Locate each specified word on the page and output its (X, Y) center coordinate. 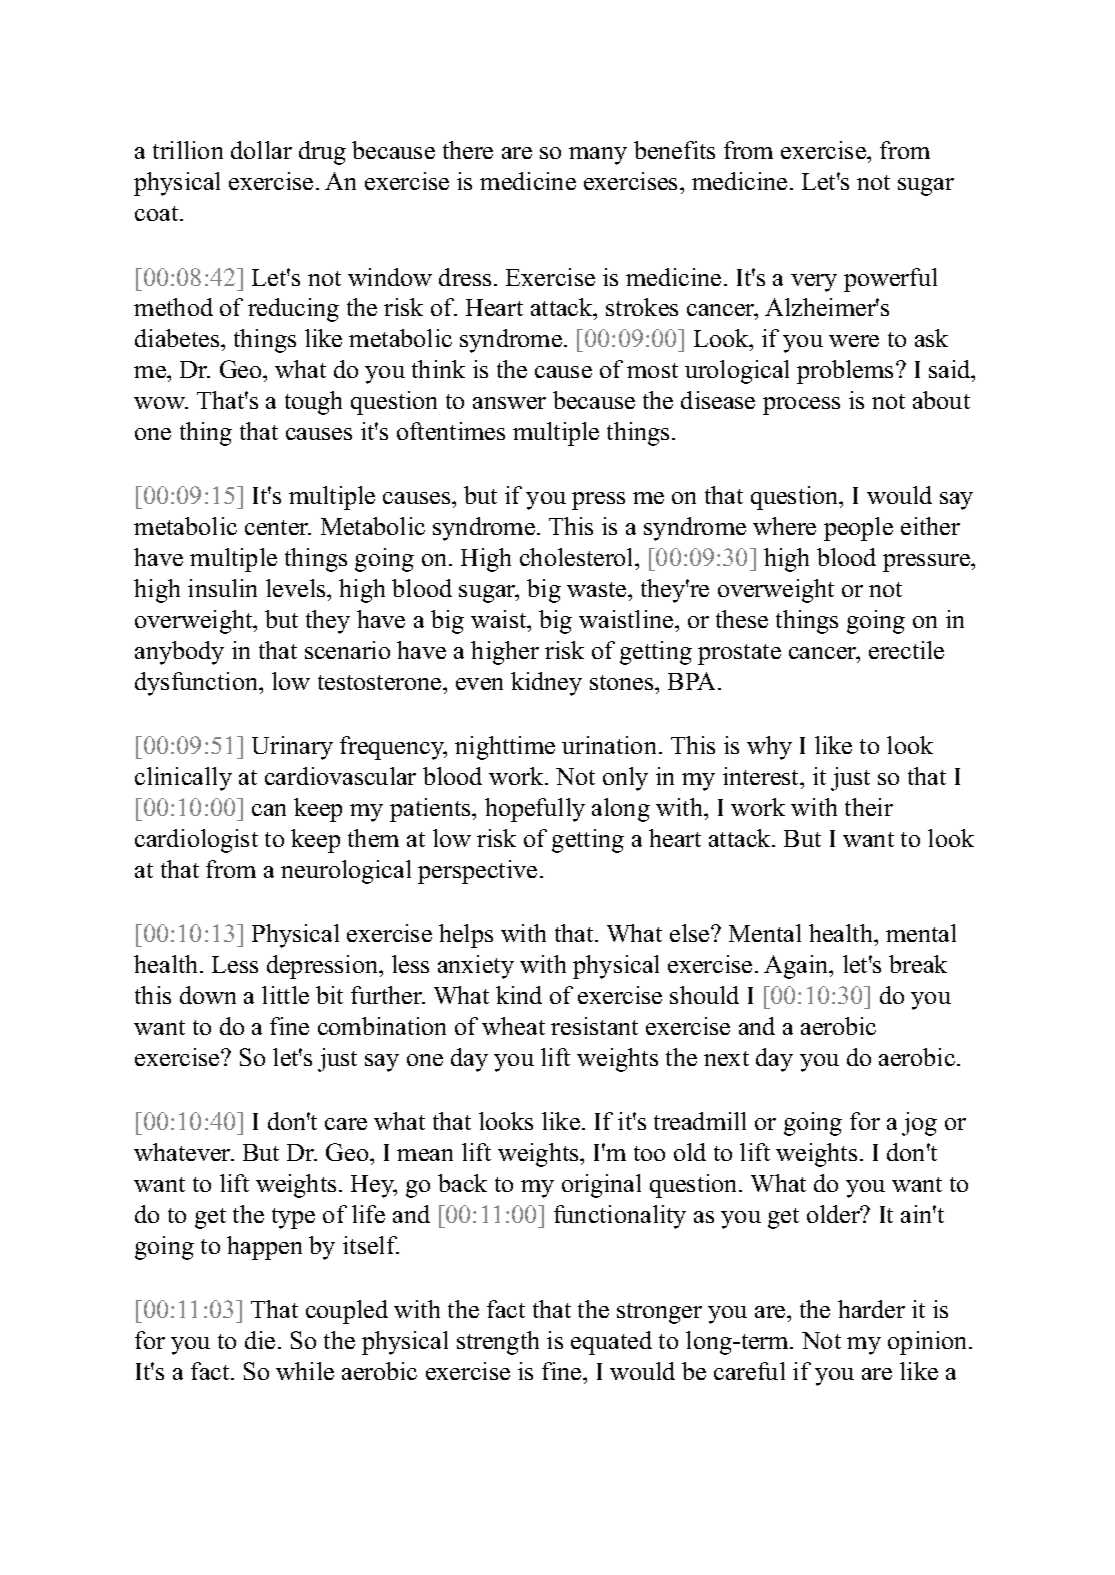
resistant (594, 1026)
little (285, 995)
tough (313, 403)
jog (919, 1124)
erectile (906, 650)
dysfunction (198, 684)
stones (623, 682)
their (869, 807)
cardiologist (196, 841)
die (260, 1340)
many (598, 156)
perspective (477, 872)
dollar (261, 150)
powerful (890, 280)
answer (509, 403)
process (801, 406)
